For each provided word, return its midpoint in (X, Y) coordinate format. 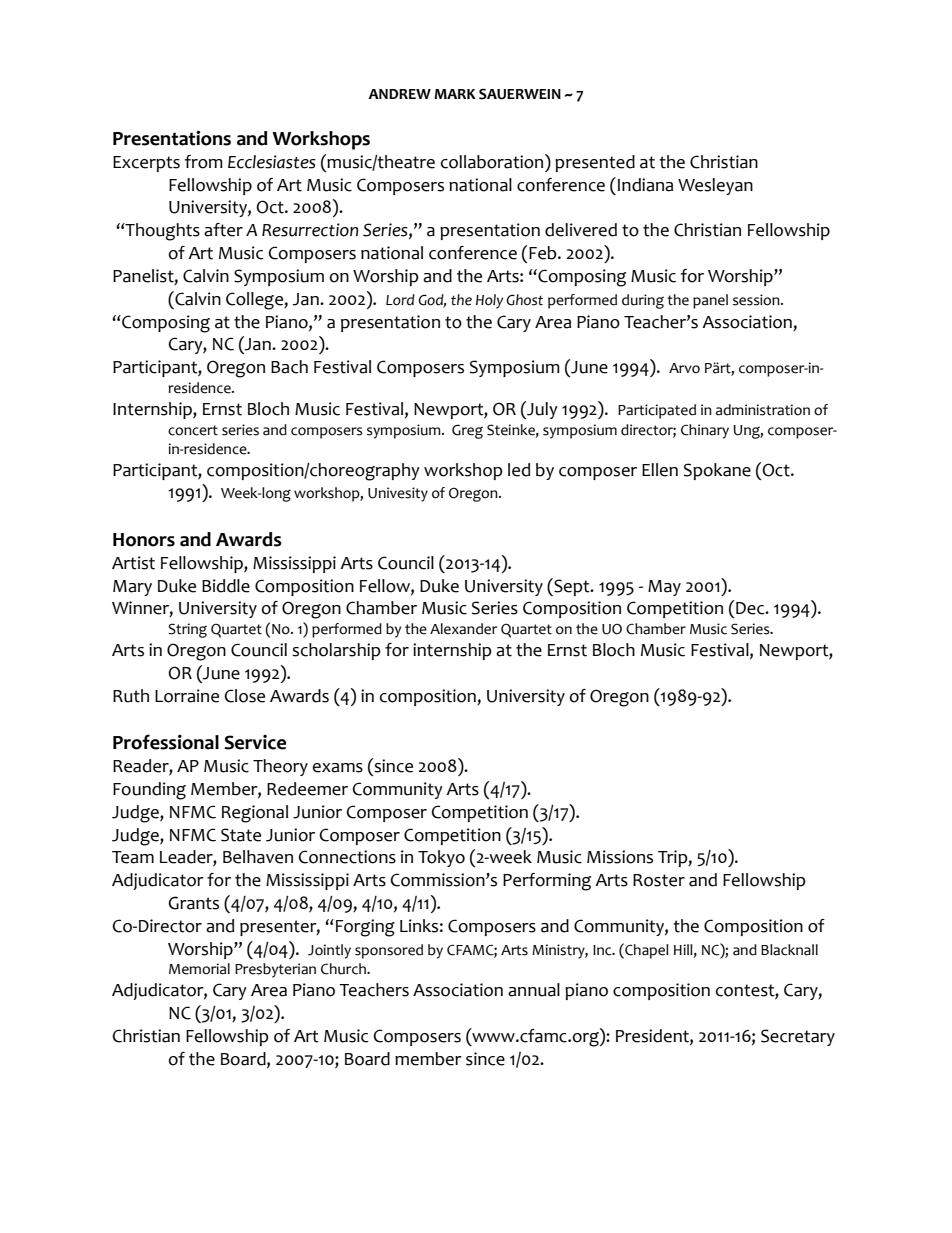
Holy (489, 301)
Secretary (798, 1037)
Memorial (199, 969)
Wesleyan (715, 186)
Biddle (226, 586)
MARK (455, 94)
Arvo (684, 368)
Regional (255, 814)
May (664, 588)
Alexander (463, 629)
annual (534, 990)
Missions (620, 857)
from (204, 162)
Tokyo (441, 858)
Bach (289, 367)
